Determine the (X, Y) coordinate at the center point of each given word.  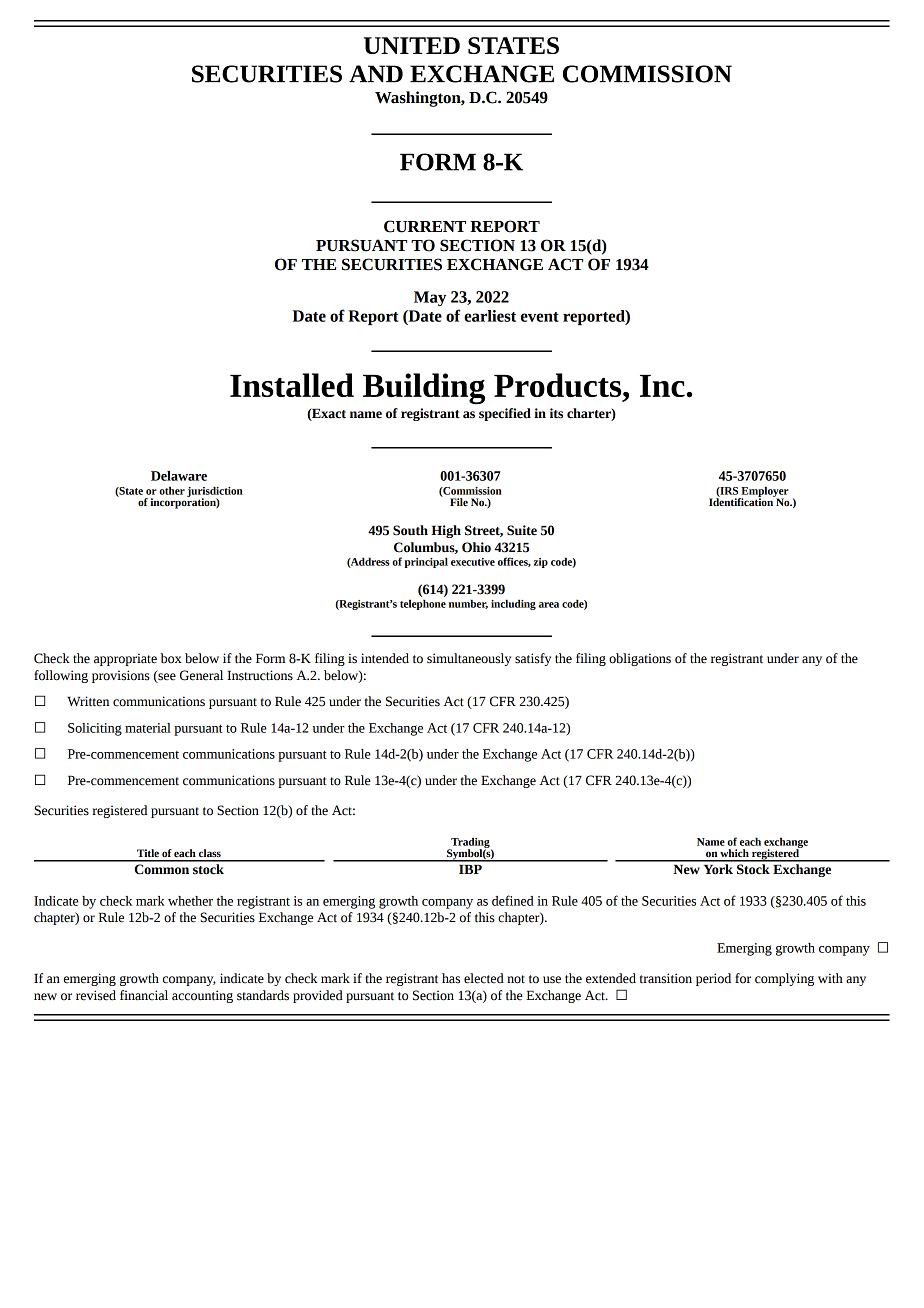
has (451, 978)
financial (144, 995)
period (713, 979)
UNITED (412, 45)
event (540, 317)
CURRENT (425, 226)
